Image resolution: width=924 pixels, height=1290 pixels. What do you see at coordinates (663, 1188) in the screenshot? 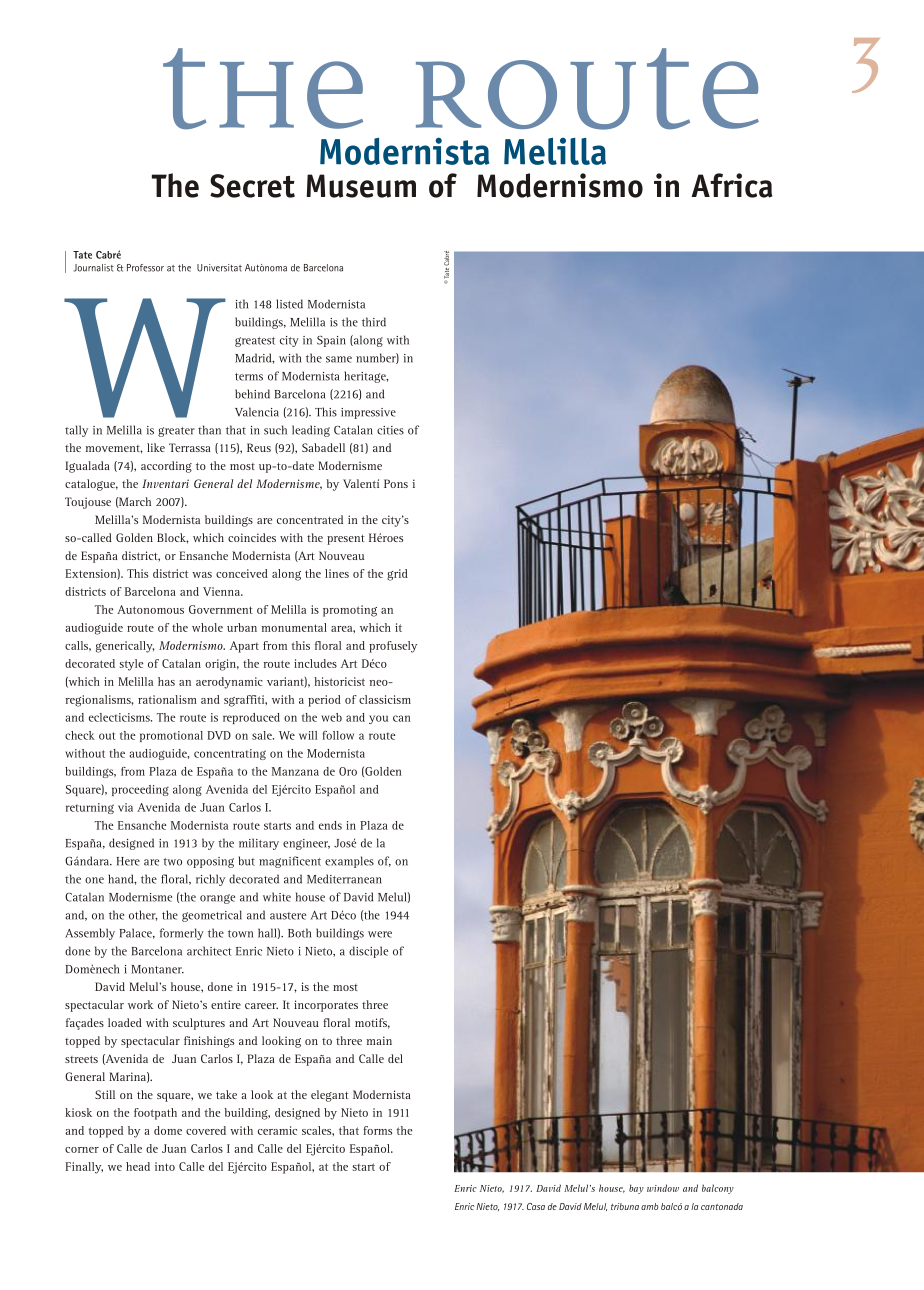
I see `window` at bounding box center [663, 1188].
